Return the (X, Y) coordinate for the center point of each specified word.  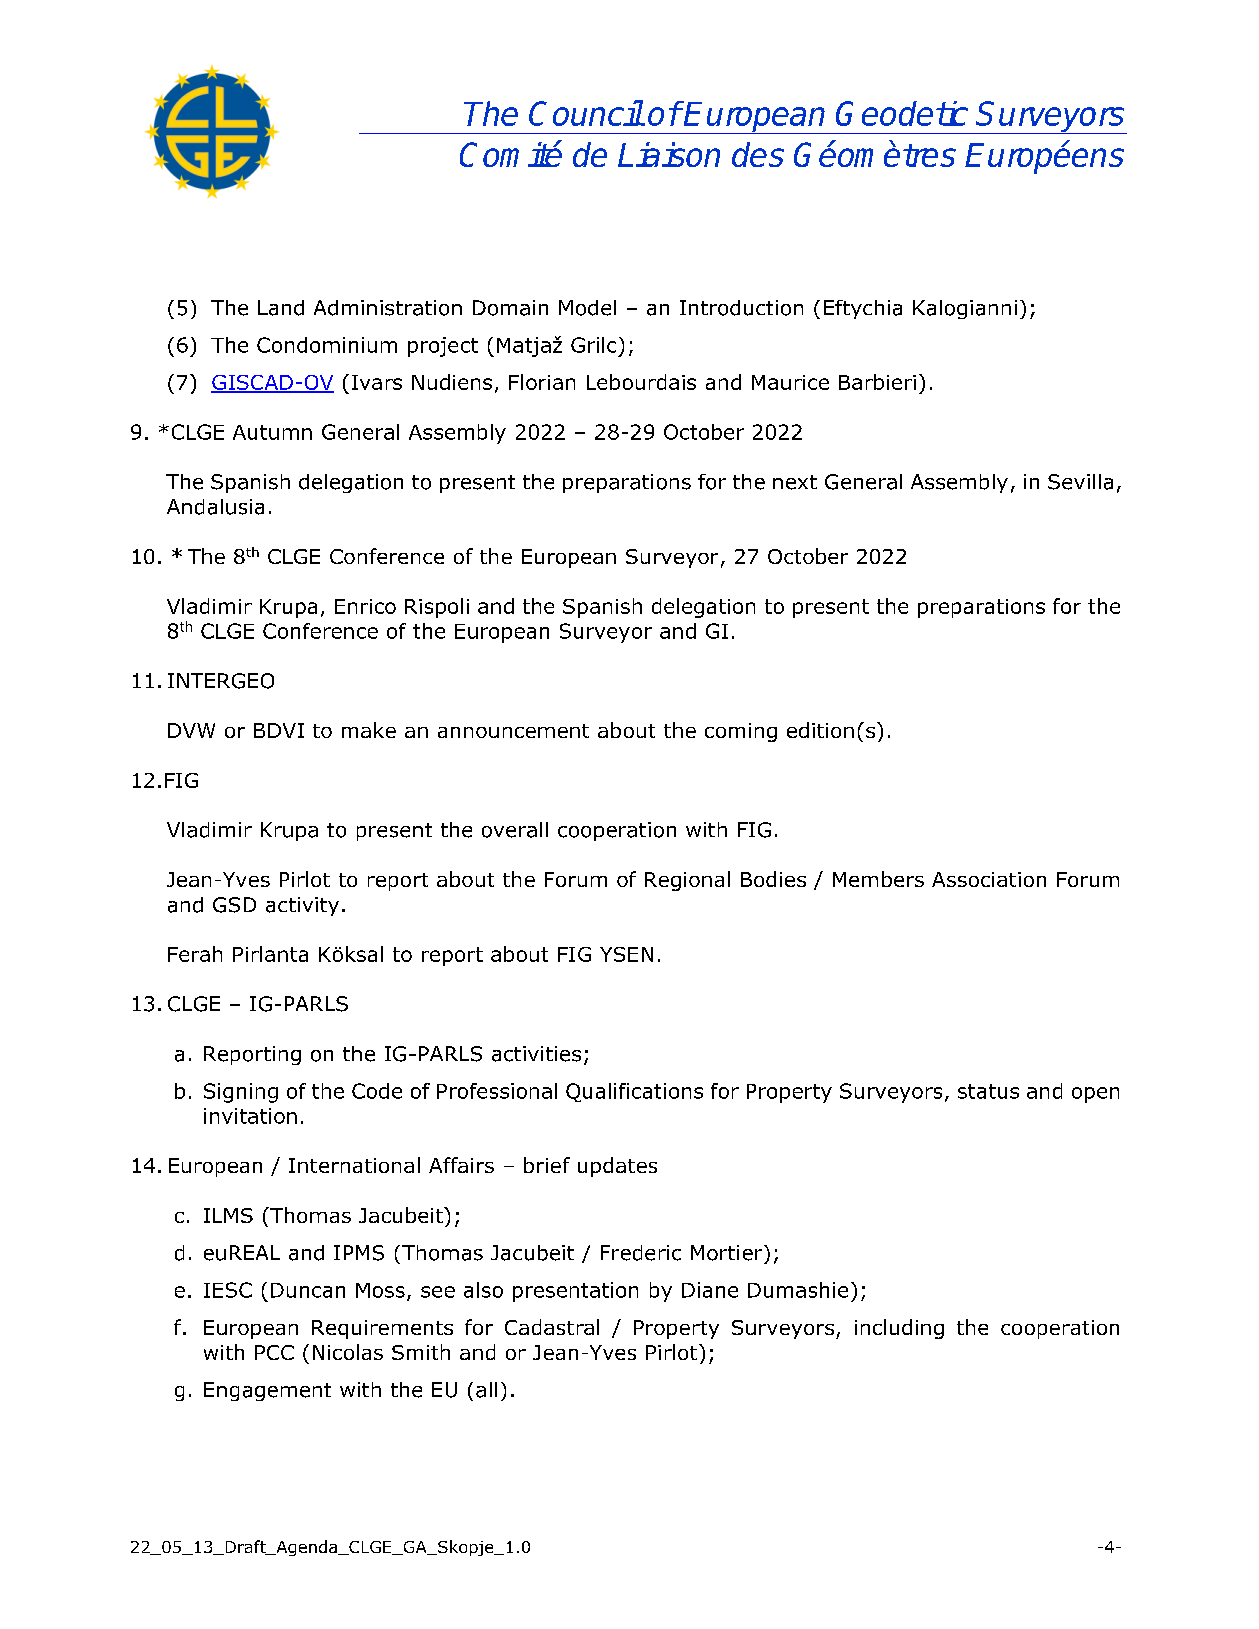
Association (989, 879)
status (988, 1091)
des (758, 154)
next (795, 482)
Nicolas (348, 1352)
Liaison (669, 154)
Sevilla (1080, 482)
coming (741, 732)
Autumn (272, 432)
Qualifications (634, 1092)
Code (377, 1091)
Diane (710, 1290)
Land (281, 308)
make (369, 730)
